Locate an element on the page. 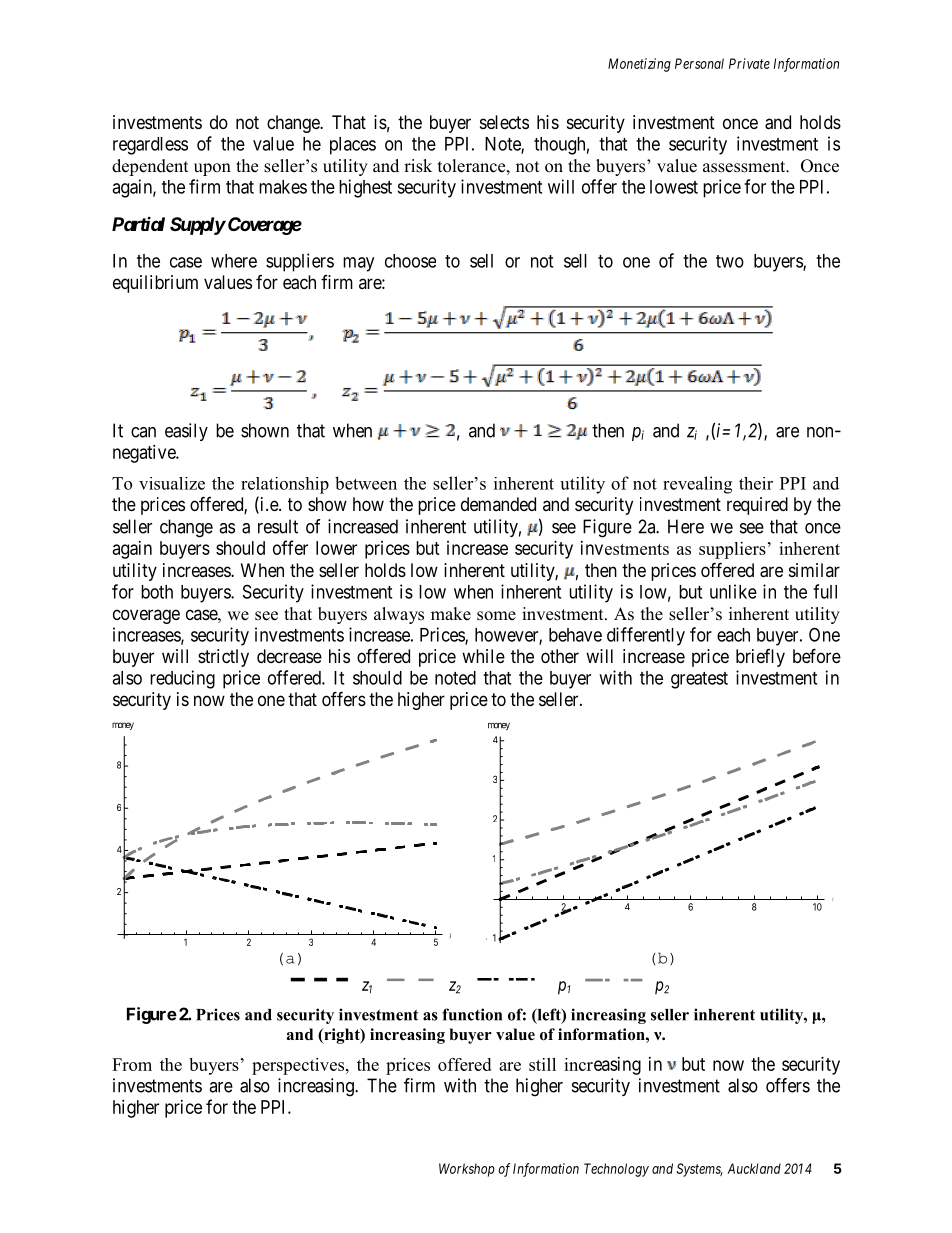  some is located at coordinates (496, 616).
